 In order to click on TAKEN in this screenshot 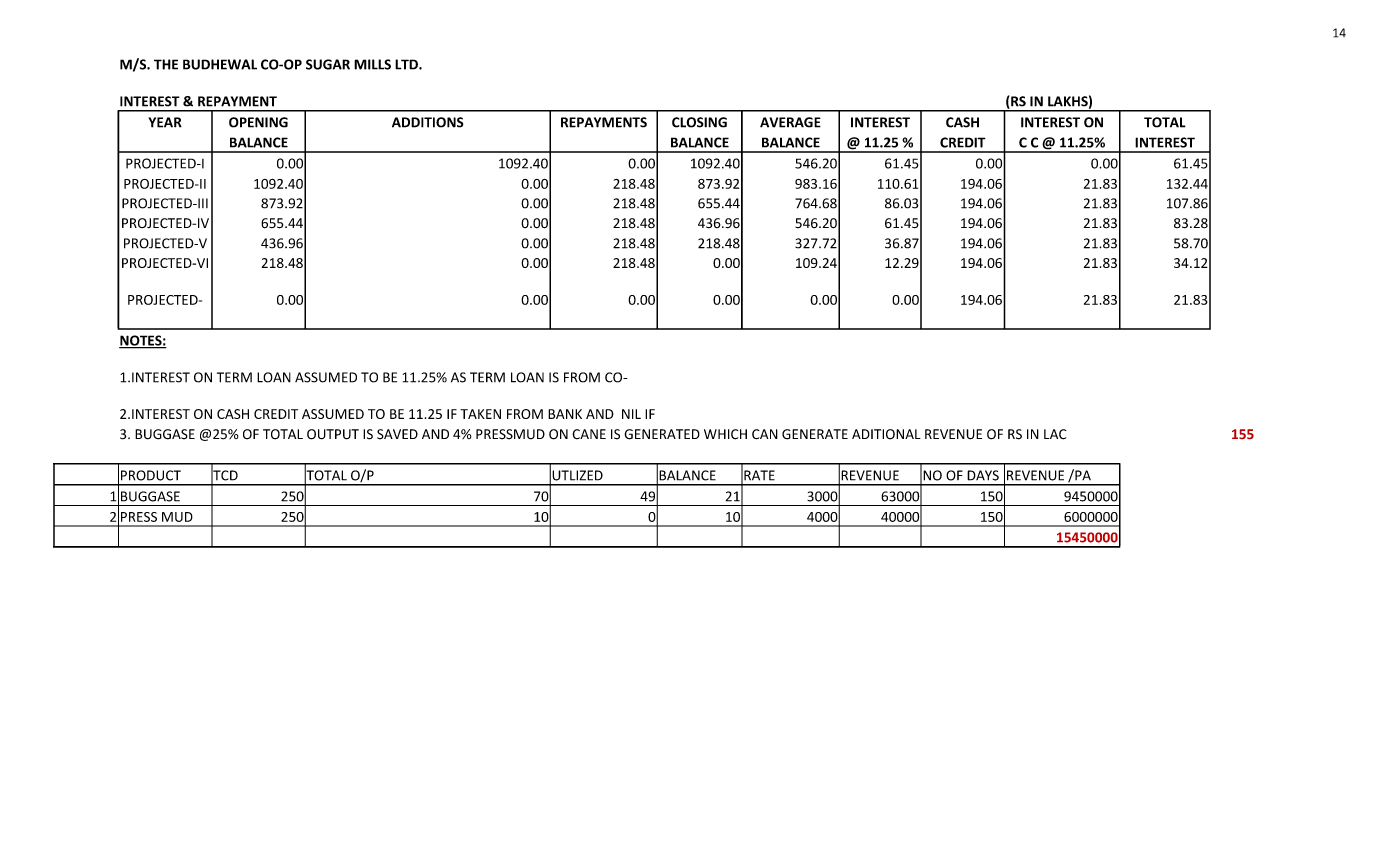, I will do `click(480, 414)`.
